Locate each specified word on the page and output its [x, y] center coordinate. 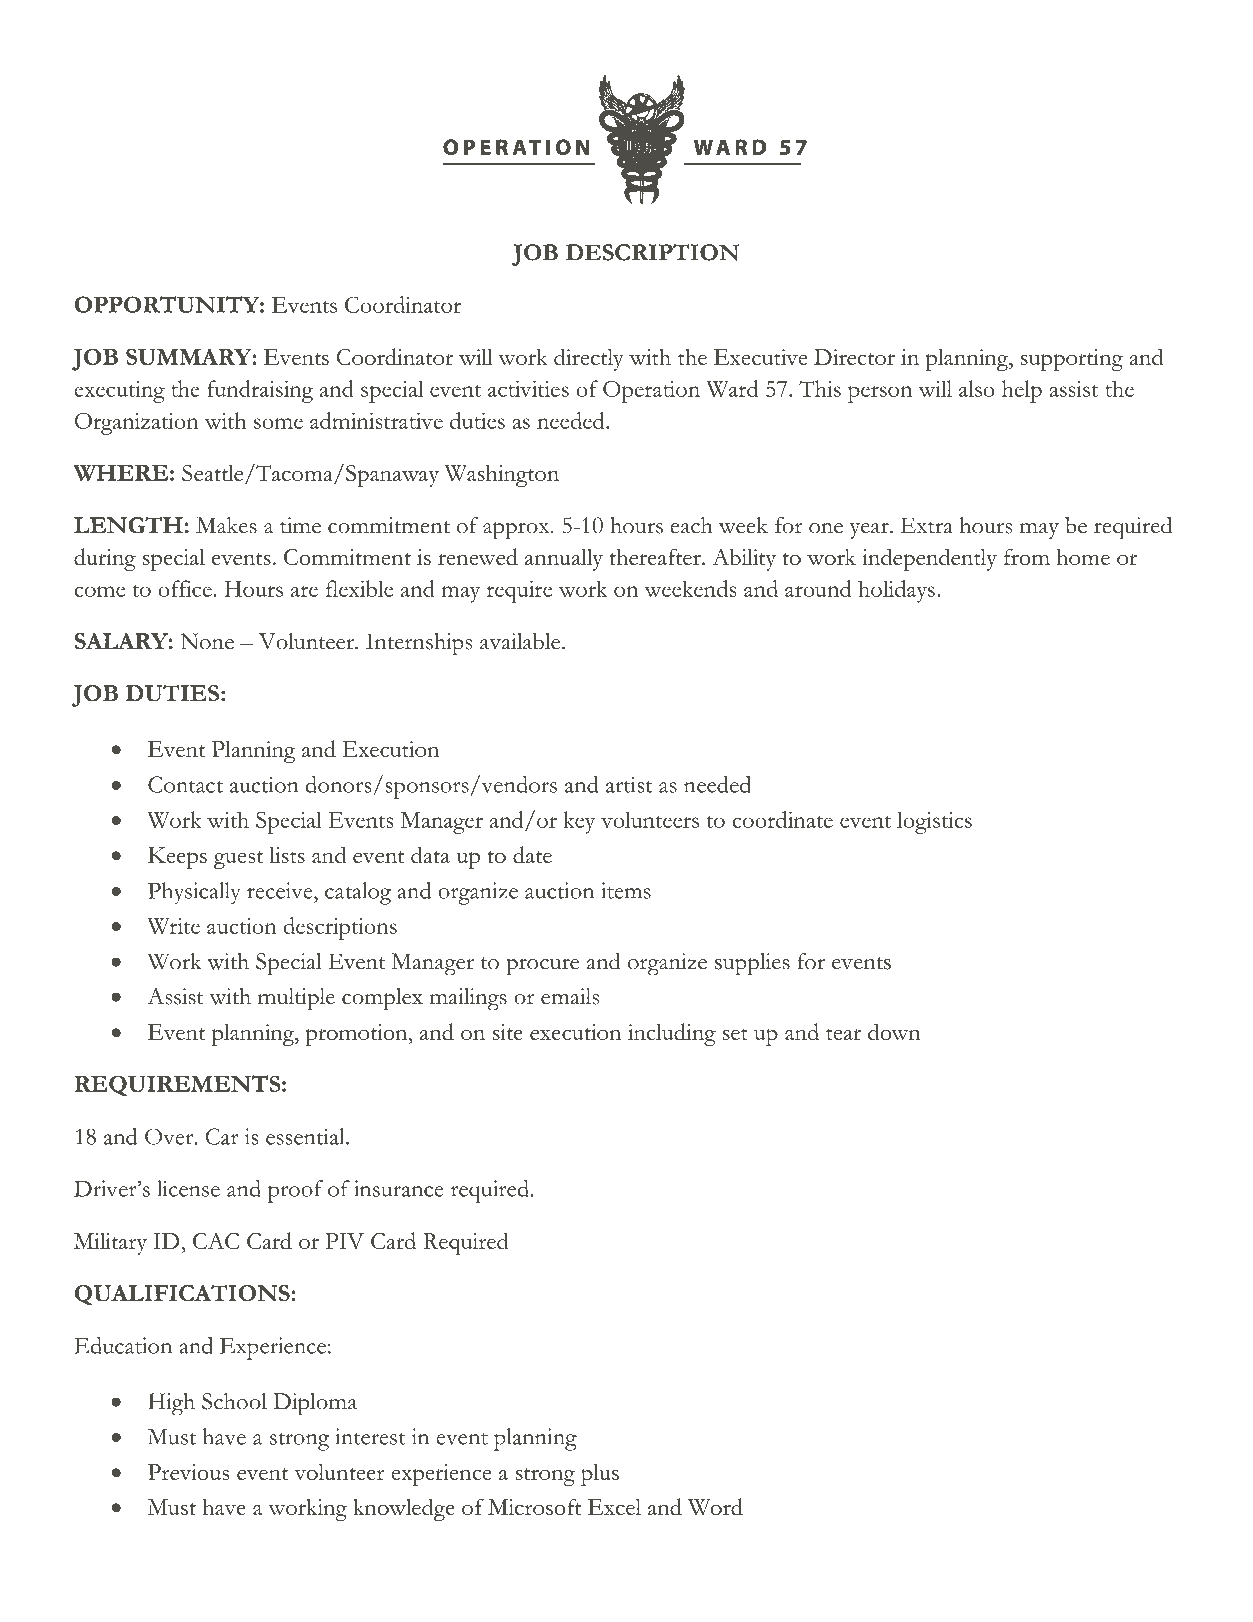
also [977, 388]
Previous [188, 1472]
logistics [934, 822]
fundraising [260, 391]
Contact [185, 784]
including [672, 1034]
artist [629, 784]
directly [589, 359]
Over [170, 1136]
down [894, 1032]
